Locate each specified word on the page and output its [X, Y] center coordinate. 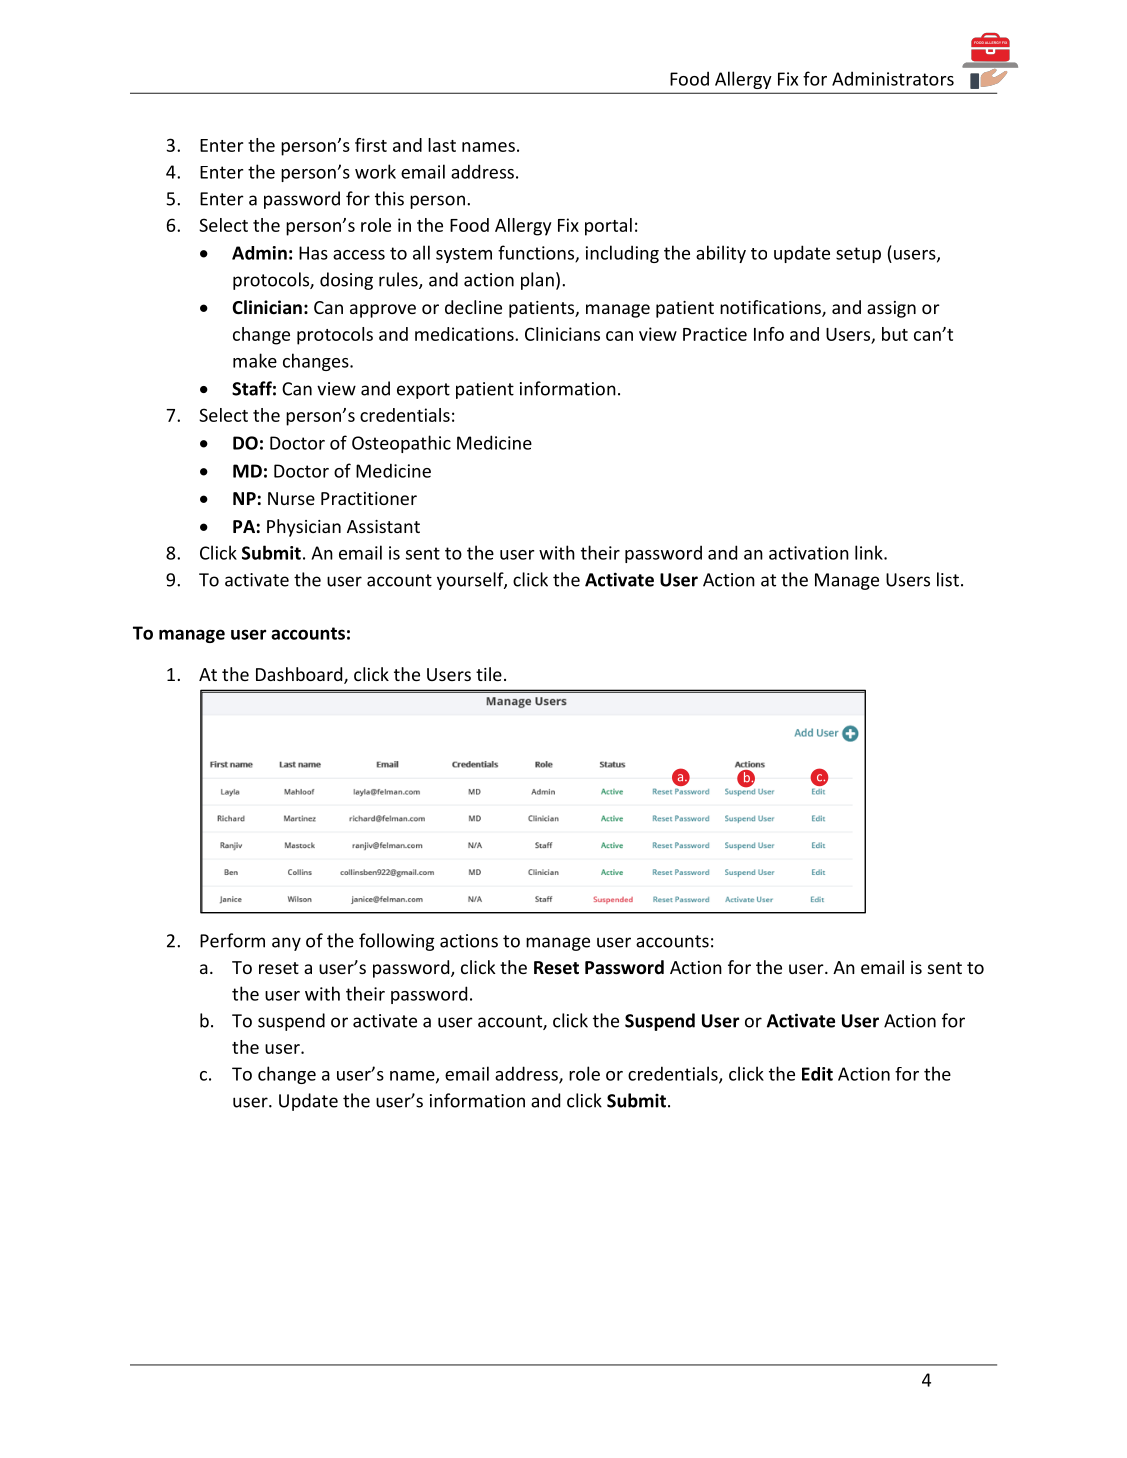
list [948, 579]
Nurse [291, 498]
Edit [817, 1074]
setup [858, 255]
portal [608, 227]
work [375, 171]
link [870, 552]
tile [489, 674]
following [396, 942]
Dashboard [300, 675]
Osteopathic [401, 444]
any [286, 944]
